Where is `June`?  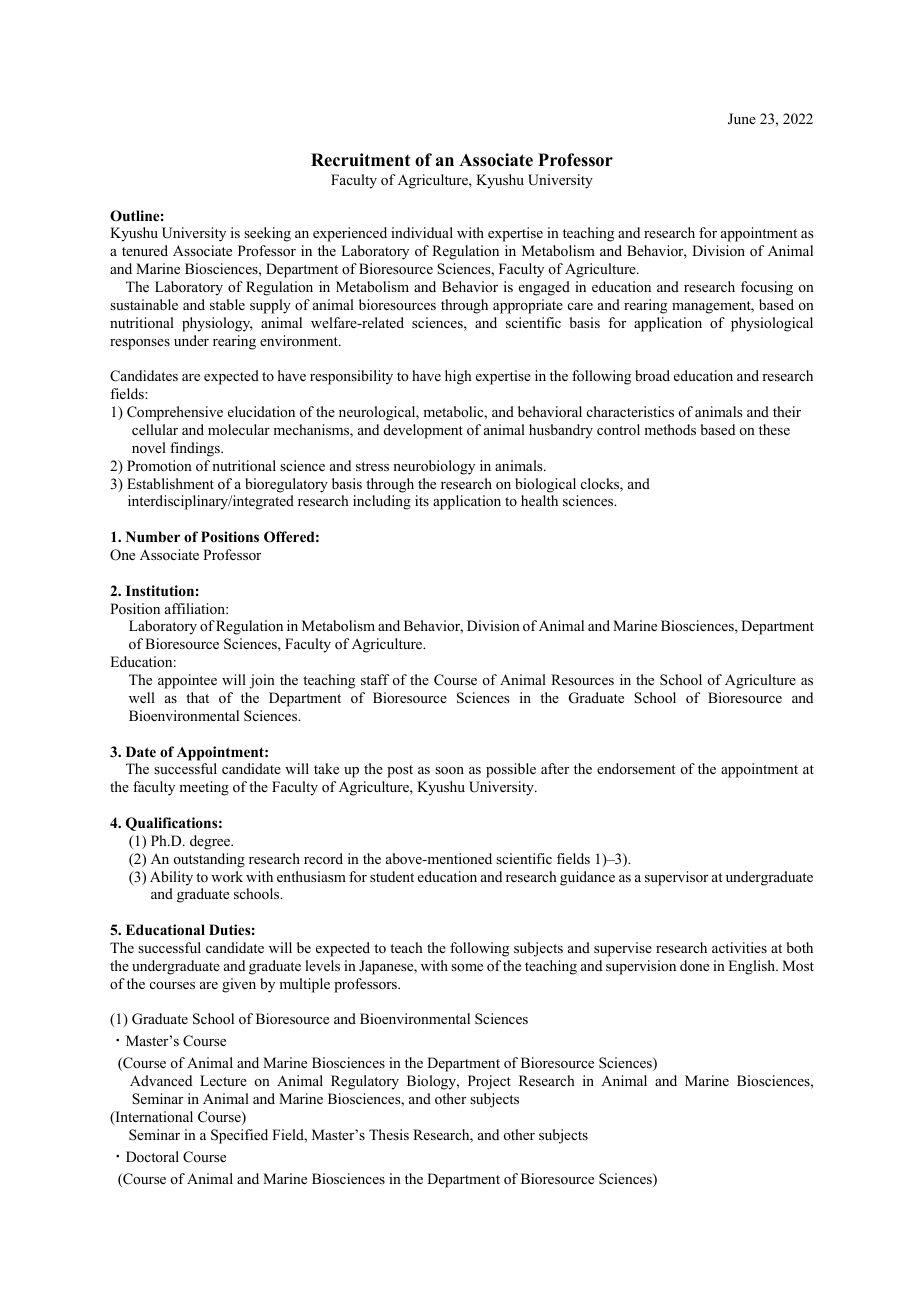
June is located at coordinates (742, 119).
